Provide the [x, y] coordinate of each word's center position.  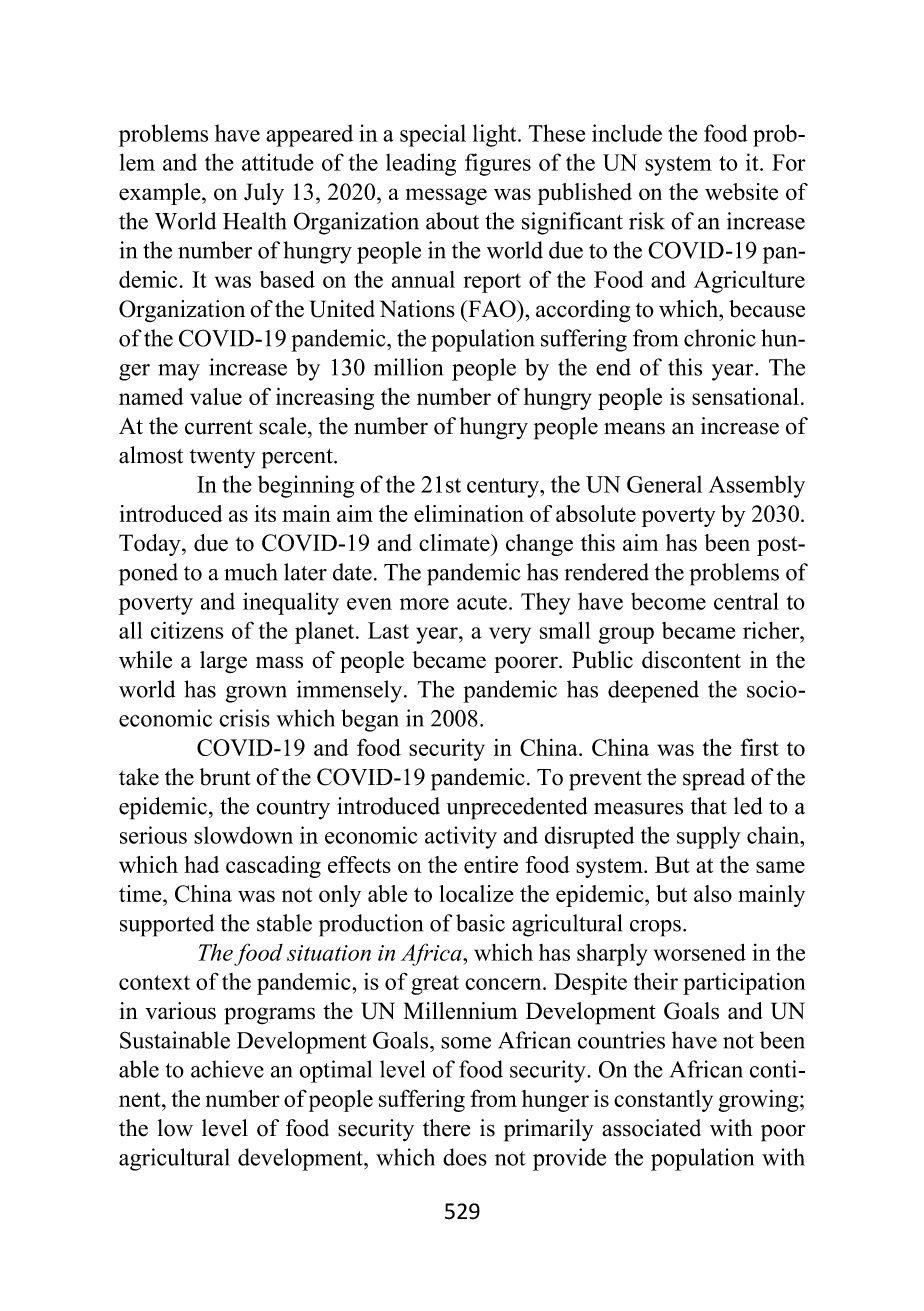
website [741, 192]
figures [498, 164]
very [510, 635]
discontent [691, 660]
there [446, 1128]
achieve [227, 1069]
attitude [277, 162]
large [223, 662]
